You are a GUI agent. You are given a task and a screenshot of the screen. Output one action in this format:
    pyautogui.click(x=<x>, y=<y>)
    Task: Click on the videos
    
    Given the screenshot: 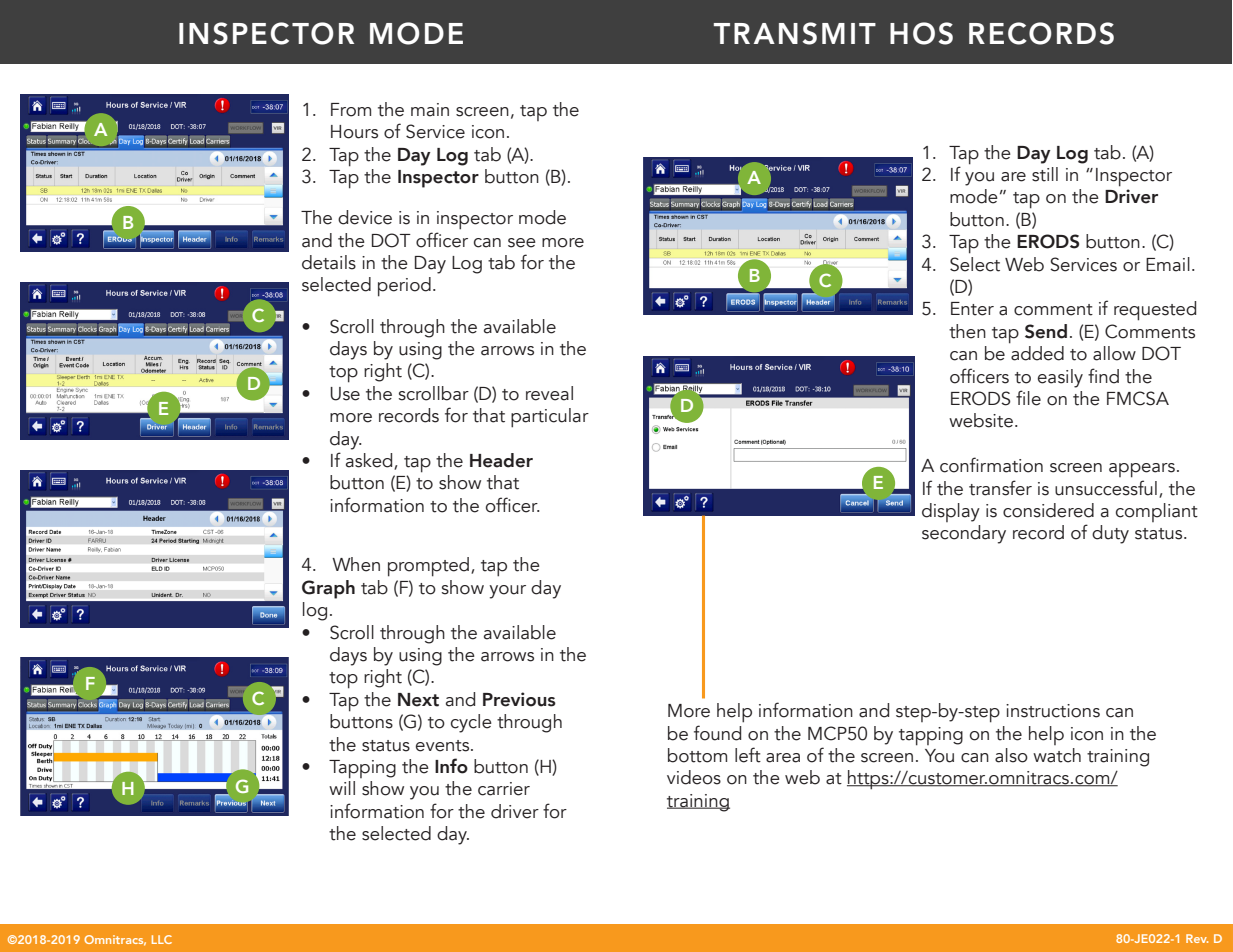 What is the action you would take?
    pyautogui.click(x=694, y=777)
